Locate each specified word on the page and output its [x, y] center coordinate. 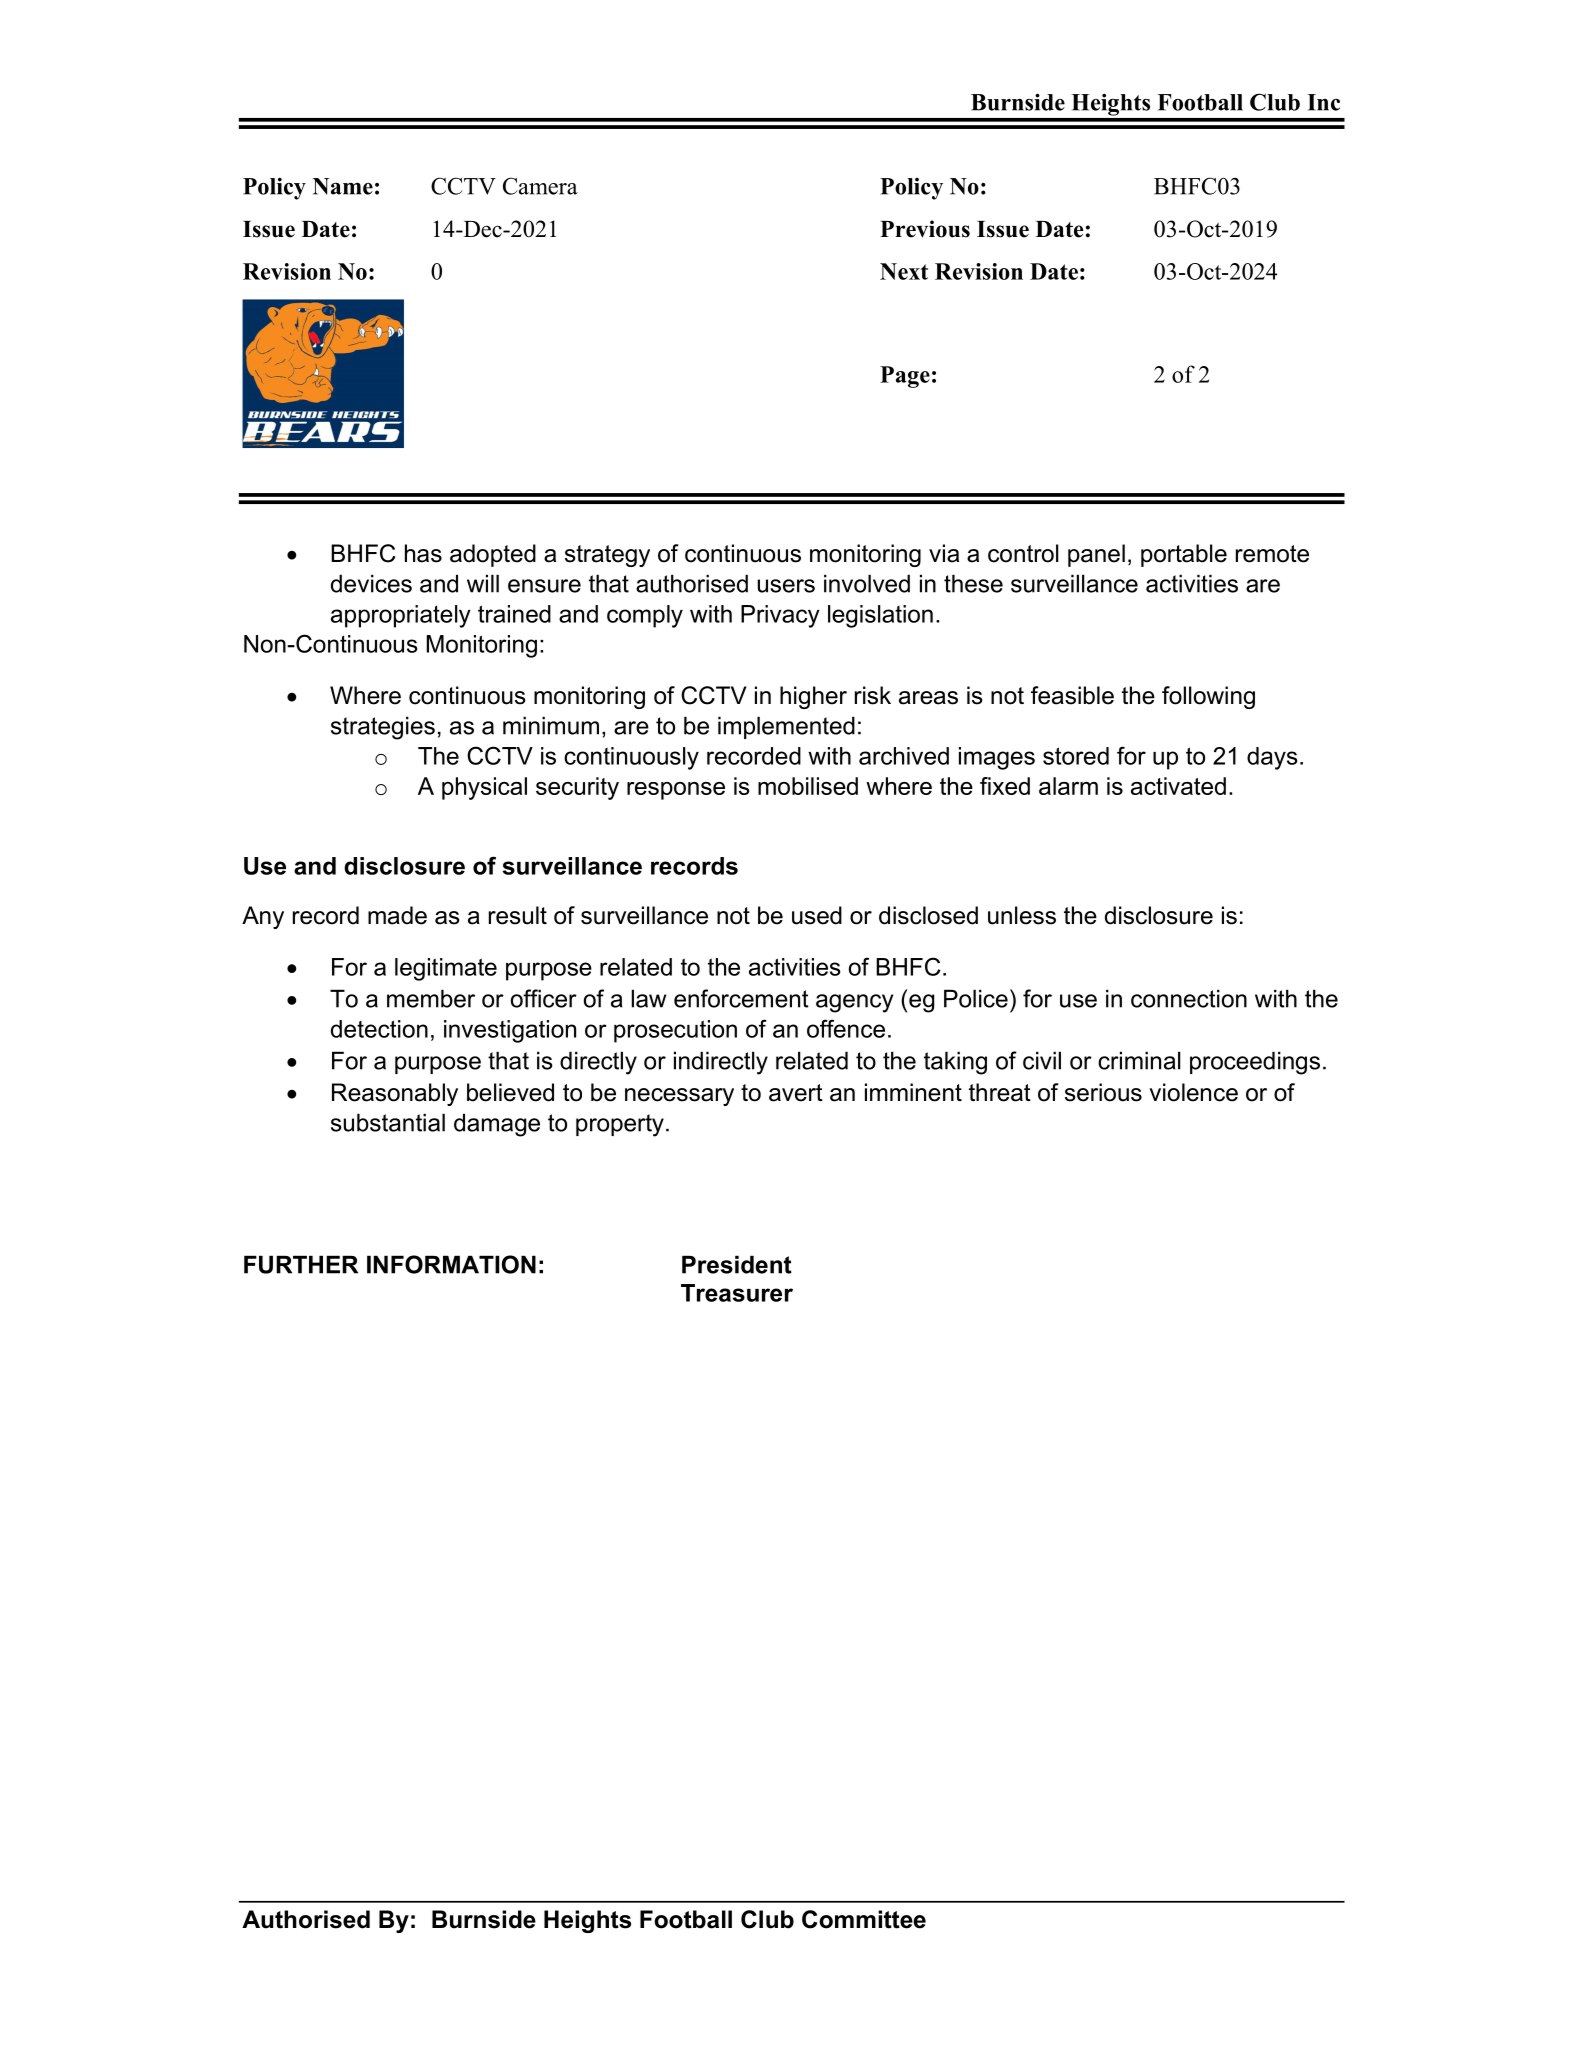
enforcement [741, 998]
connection [1189, 998]
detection [379, 1029]
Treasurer [737, 1293]
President [737, 1264]
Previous [925, 229]
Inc [1323, 102]
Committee [864, 1919]
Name [343, 186]
